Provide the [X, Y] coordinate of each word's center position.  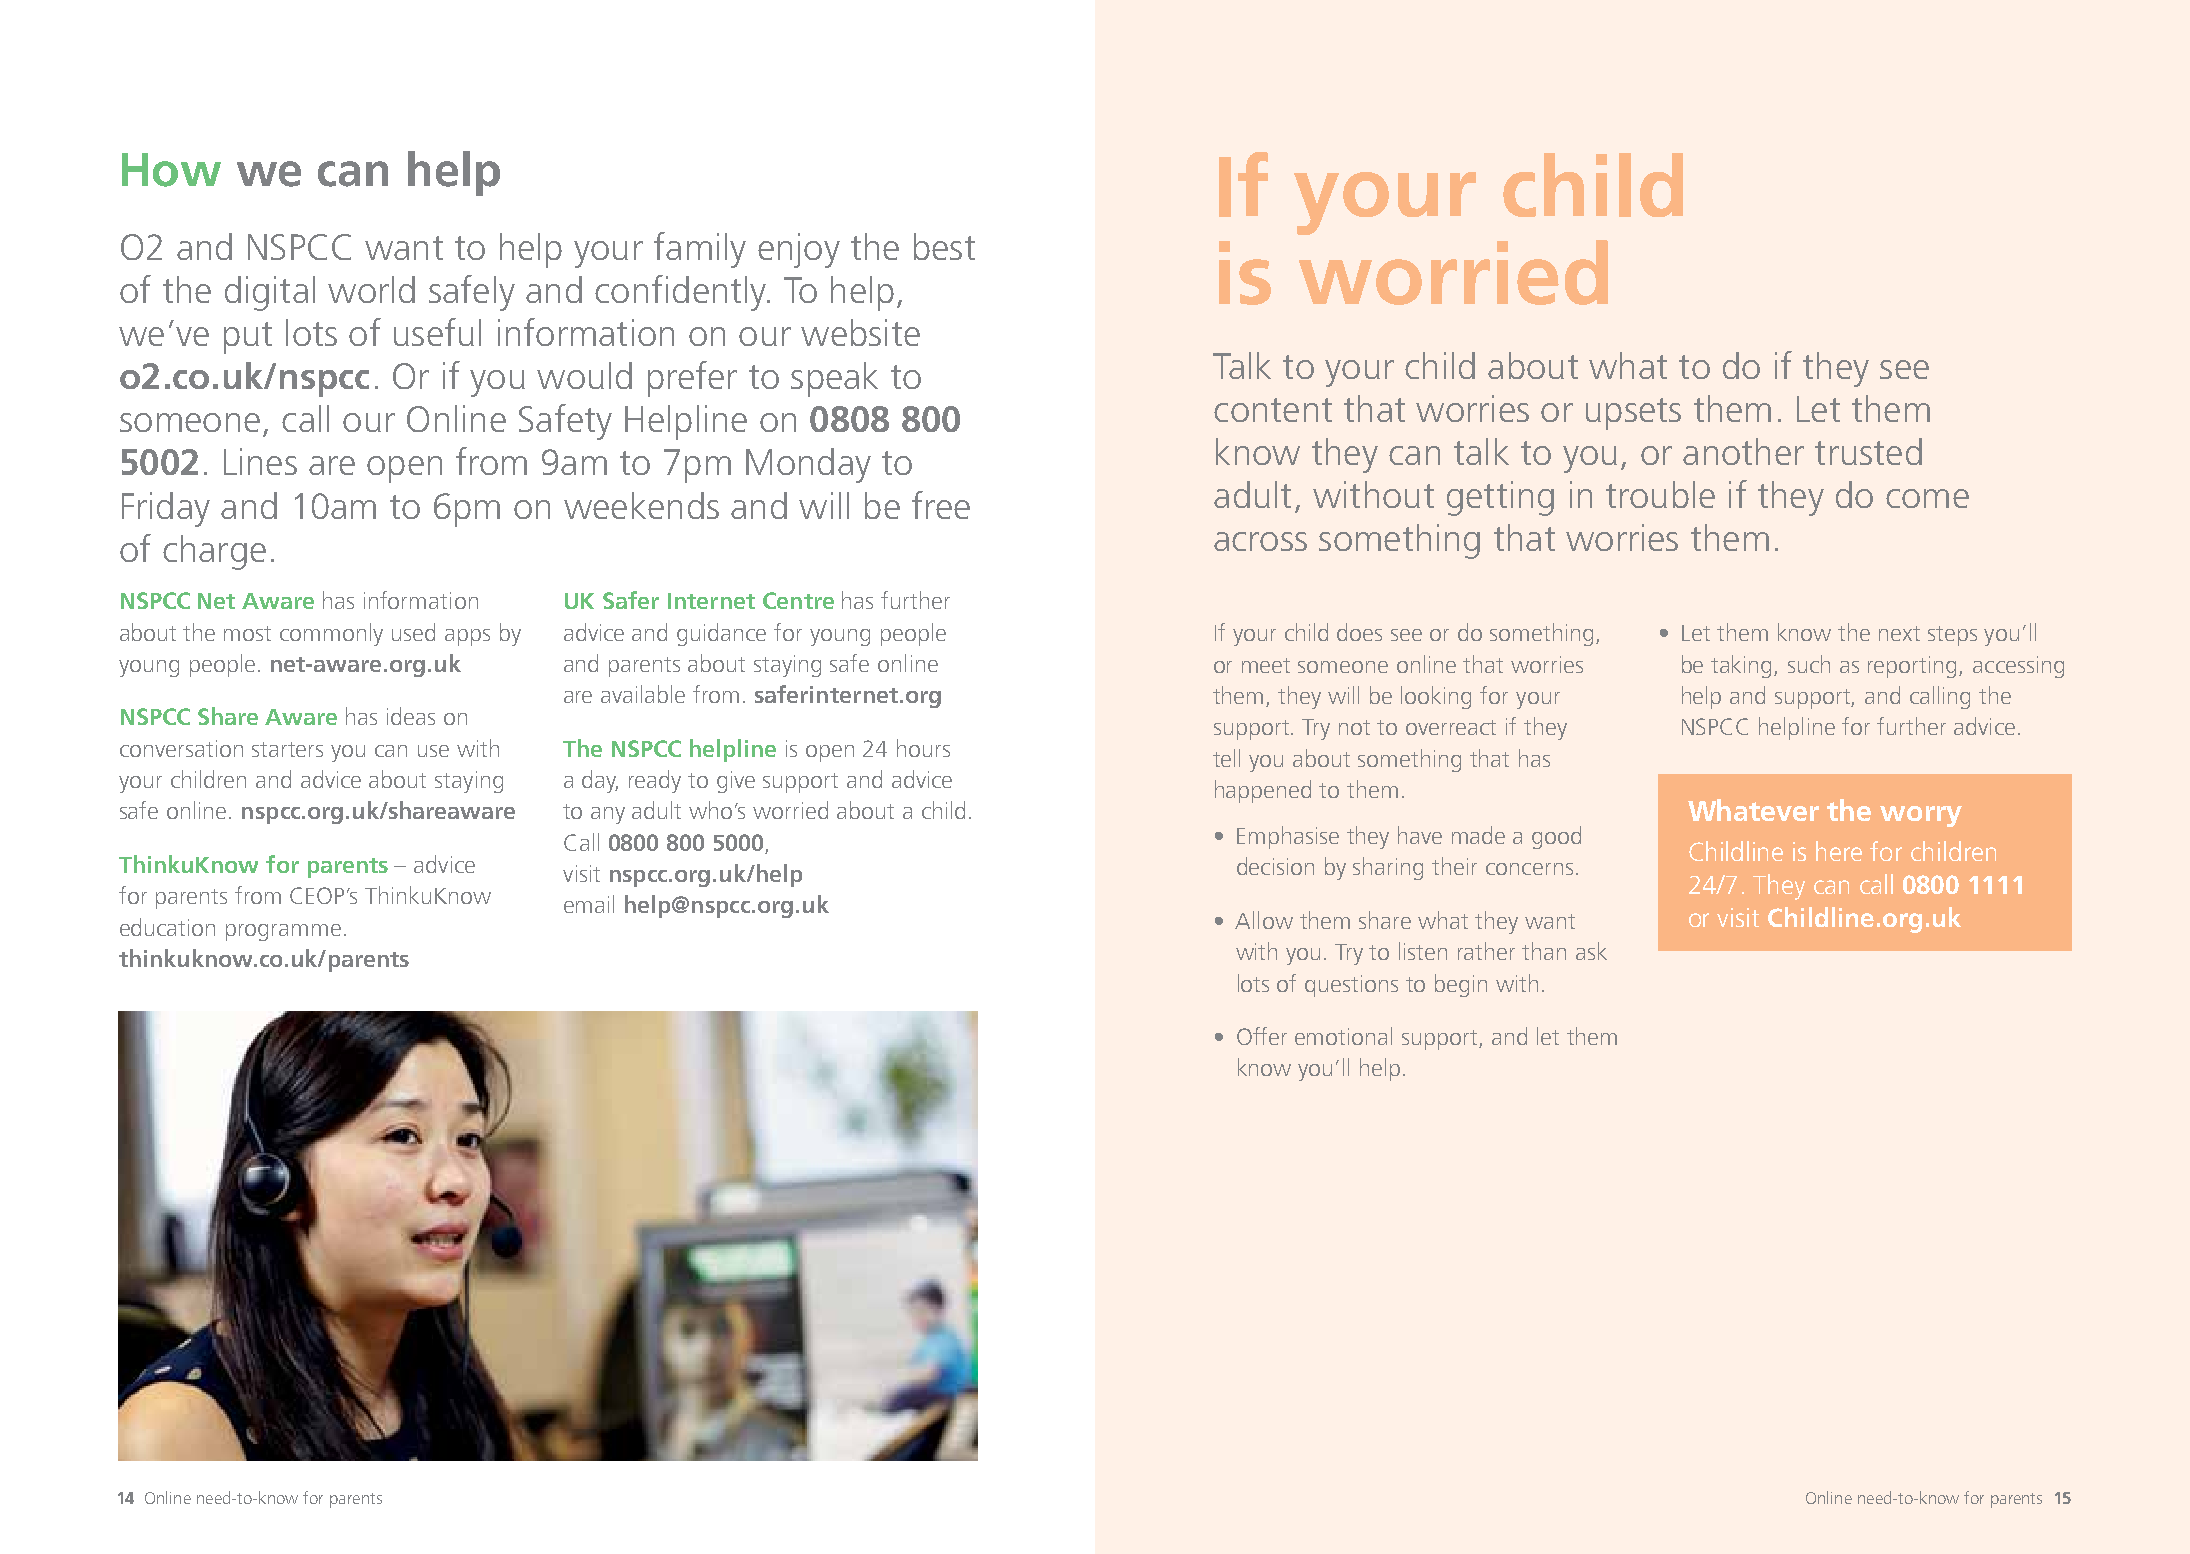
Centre [798, 600]
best [944, 246]
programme [283, 932]
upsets [1633, 414]
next [1899, 633]
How [171, 170]
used [413, 632]
